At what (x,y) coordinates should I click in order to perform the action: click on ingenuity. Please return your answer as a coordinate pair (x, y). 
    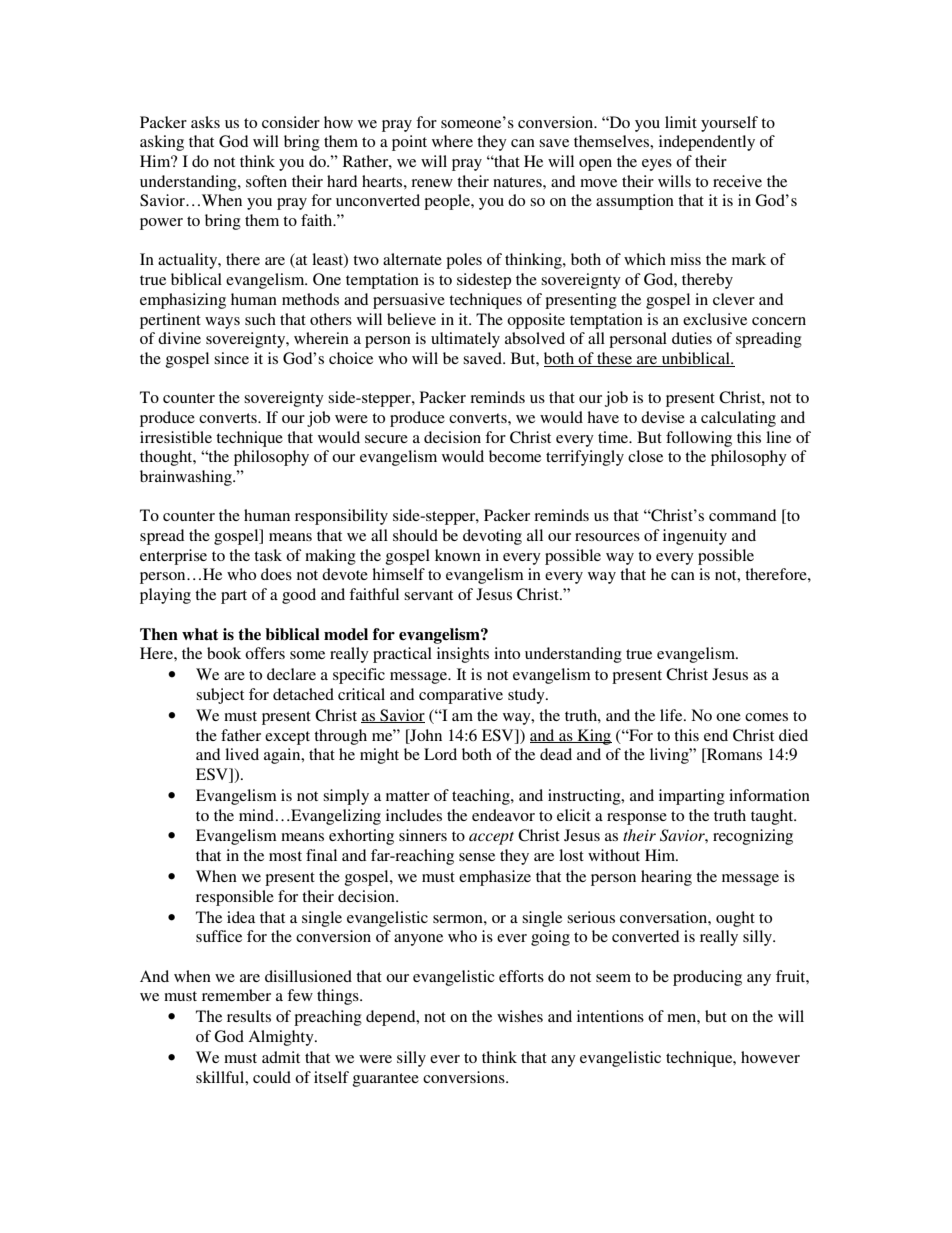
    Looking at the image, I should click on (695, 537).
